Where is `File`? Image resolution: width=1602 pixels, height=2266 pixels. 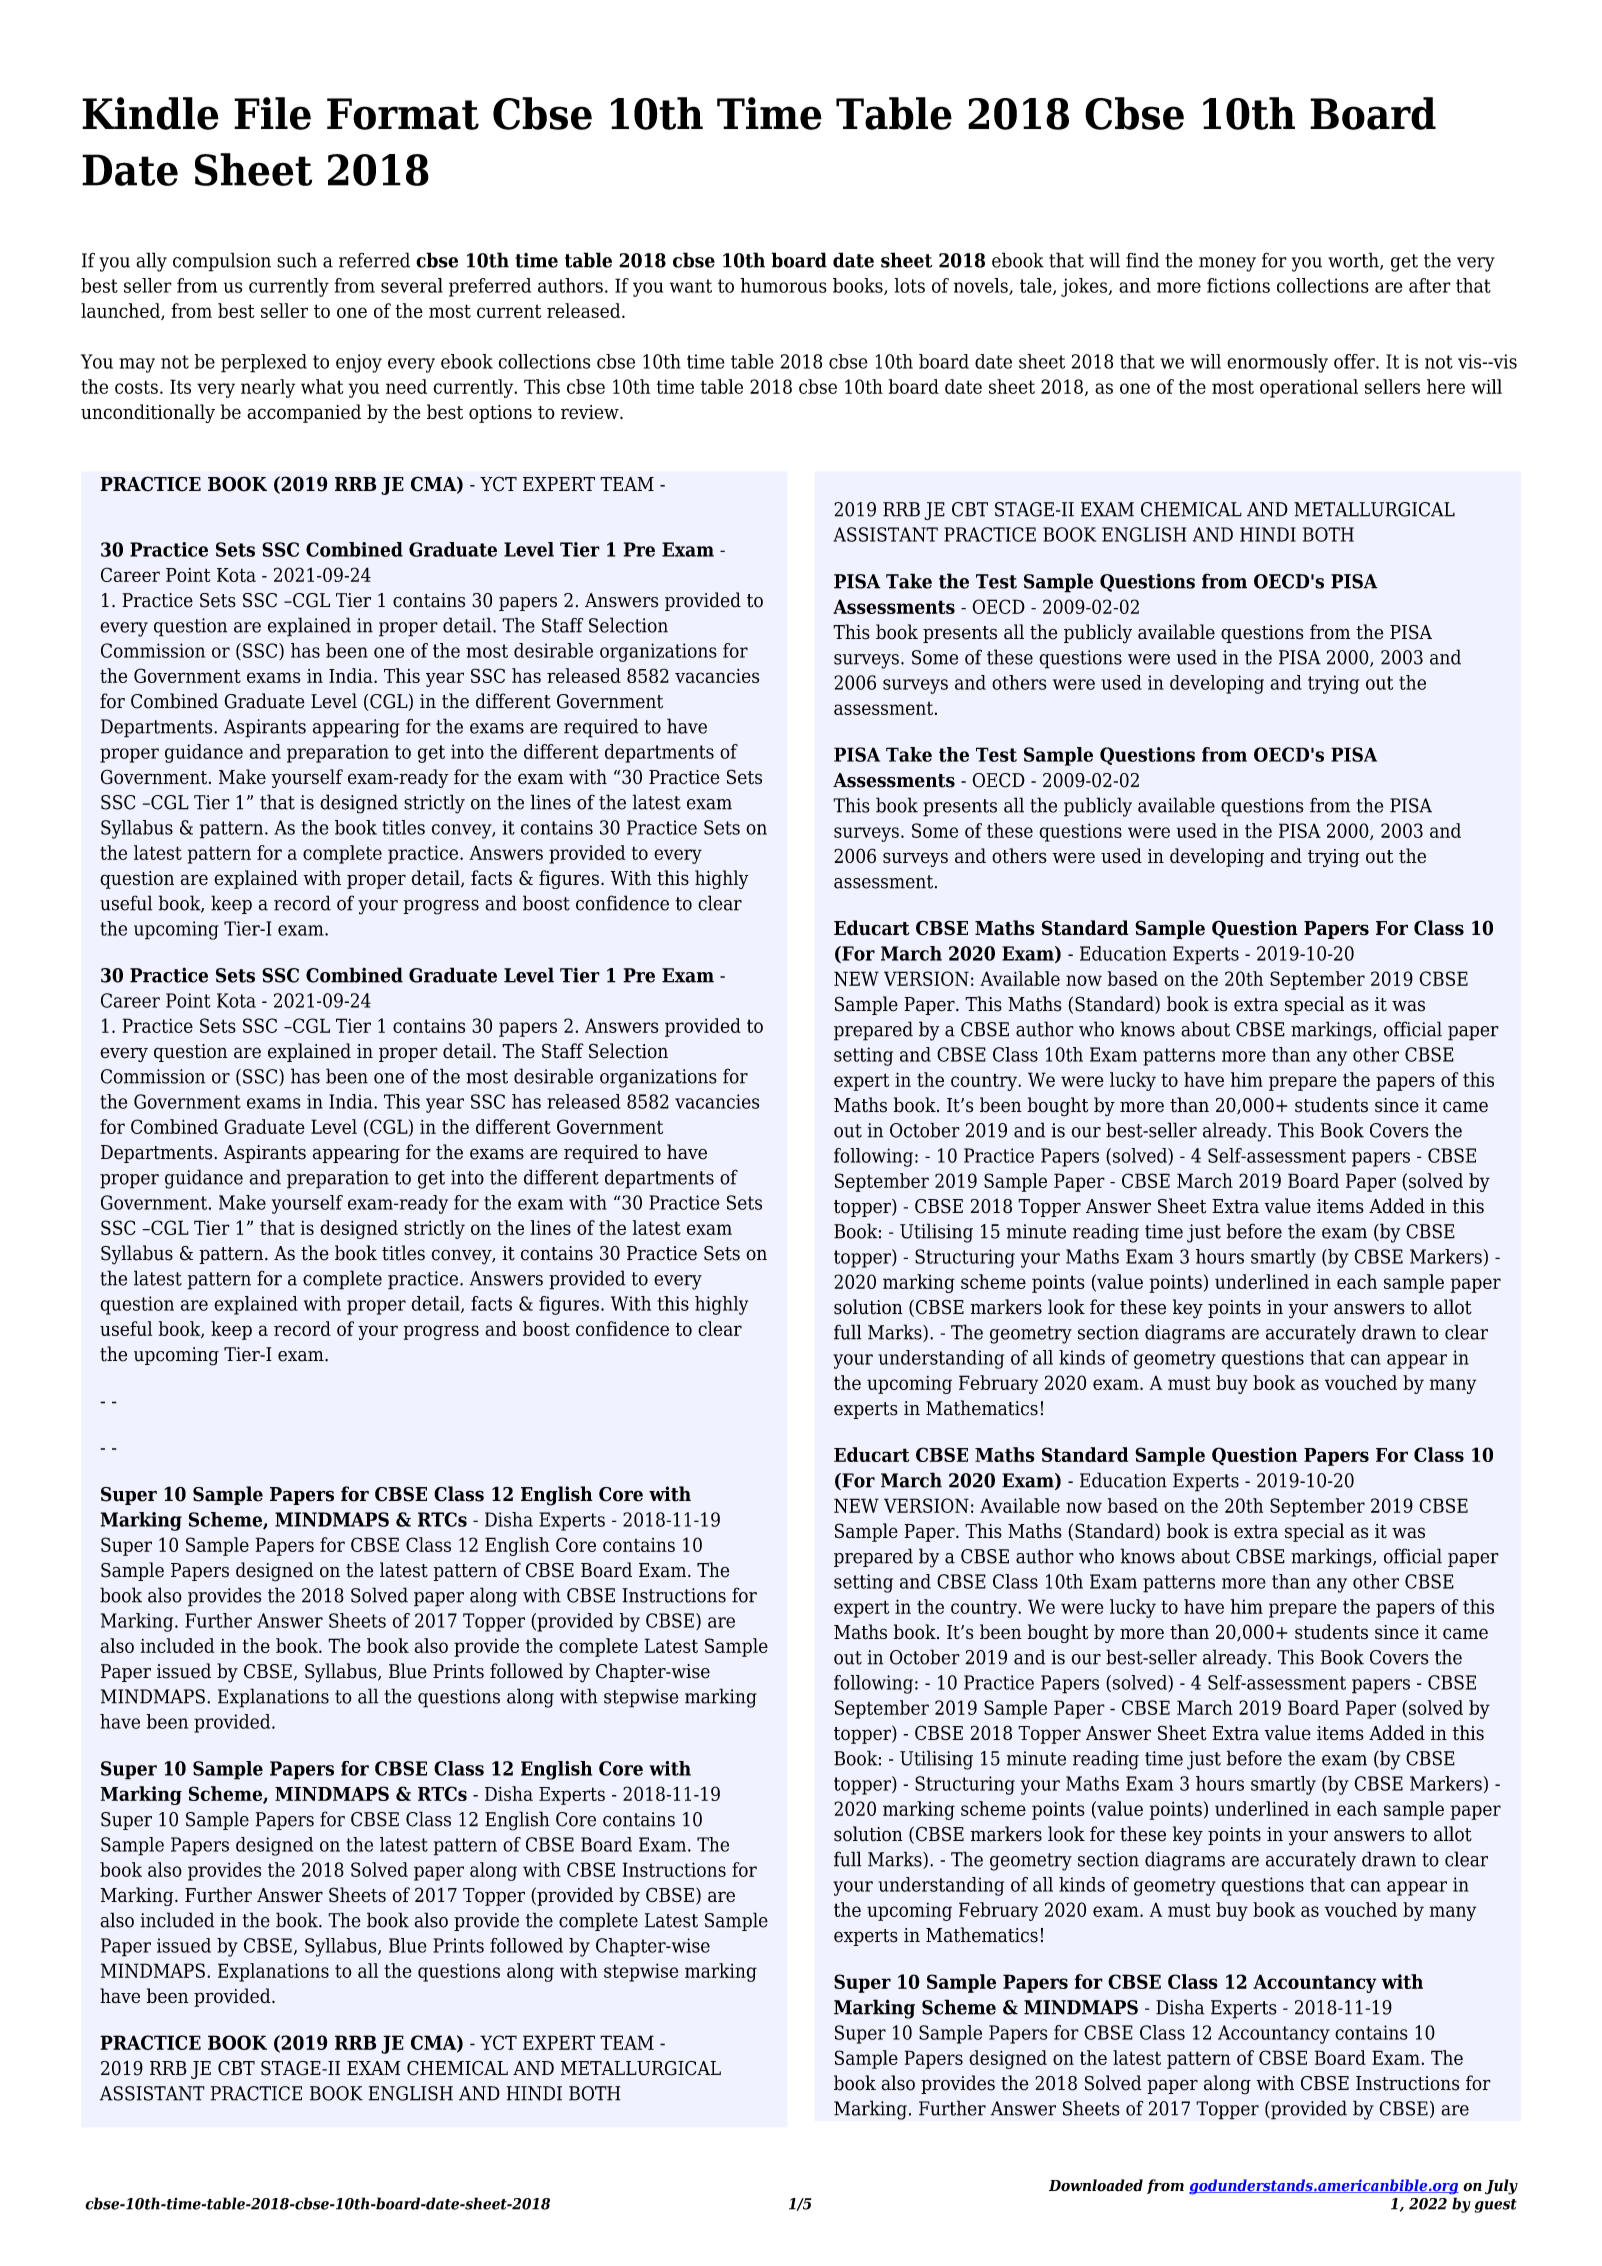
File is located at coordinates (272, 113).
